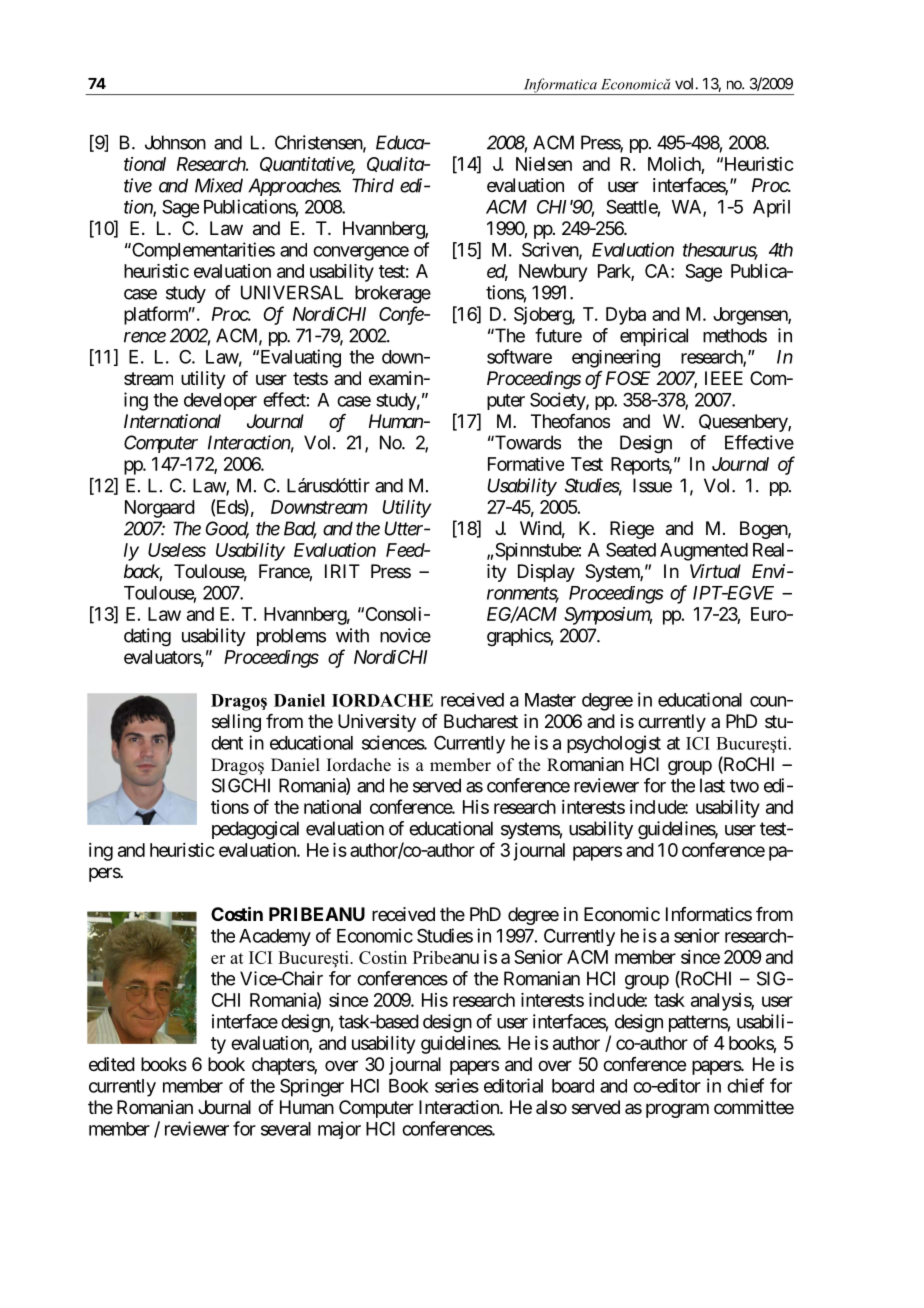 The image size is (924, 1308). What do you see at coordinates (339, 1130) in the screenshot?
I see `major` at bounding box center [339, 1130].
